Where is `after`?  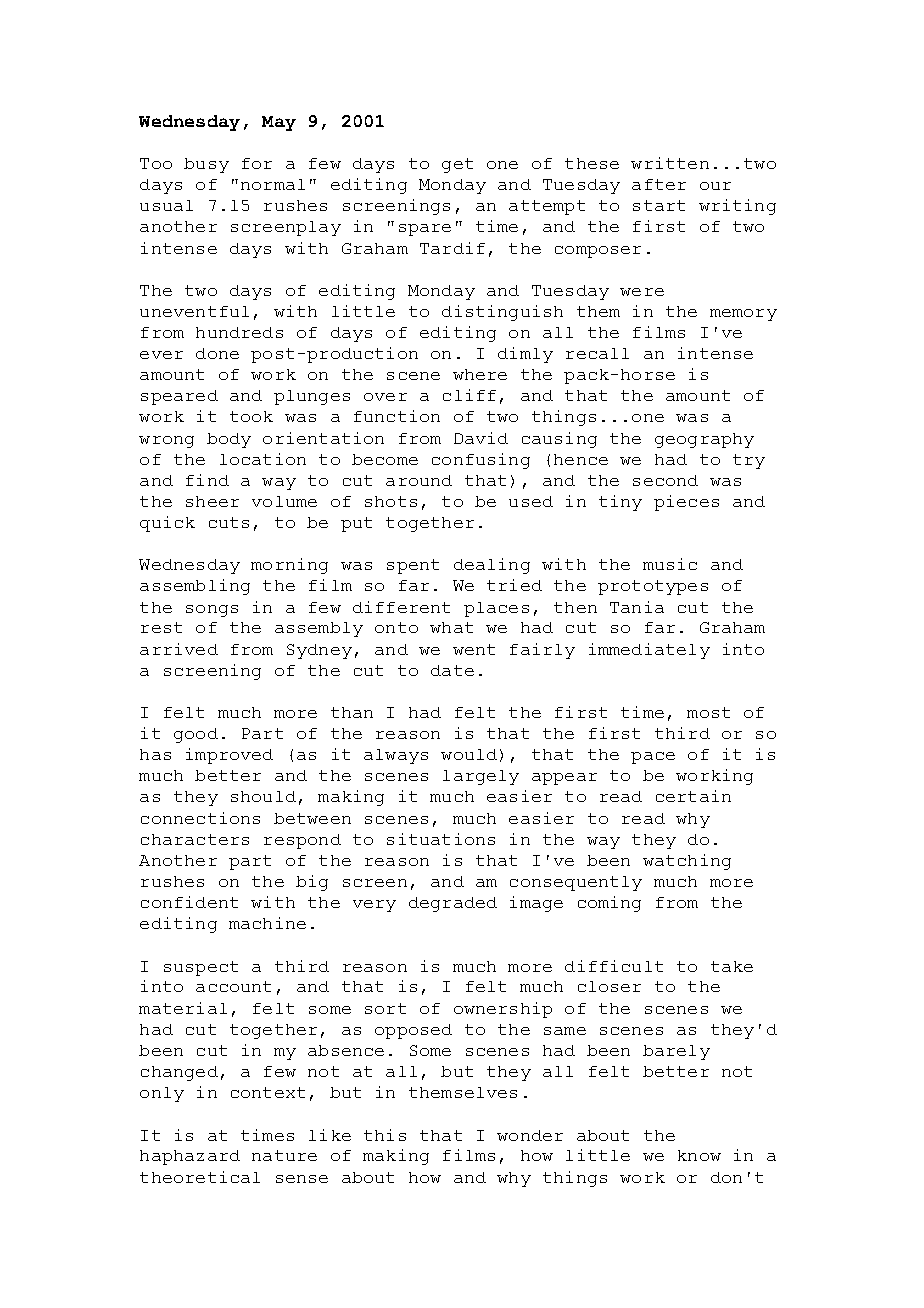 after is located at coordinates (659, 184).
